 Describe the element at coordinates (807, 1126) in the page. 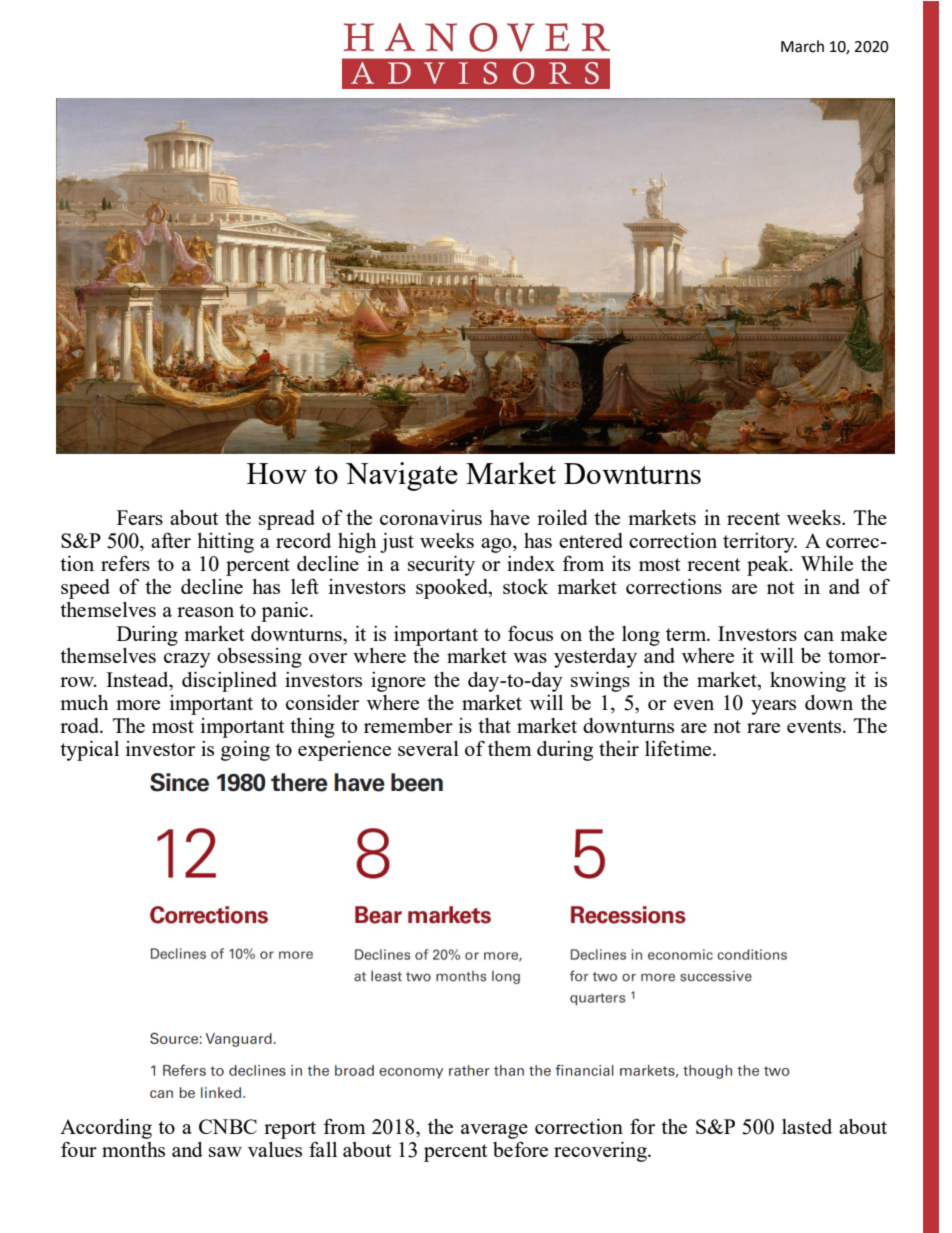

I see `lasted` at that location.
